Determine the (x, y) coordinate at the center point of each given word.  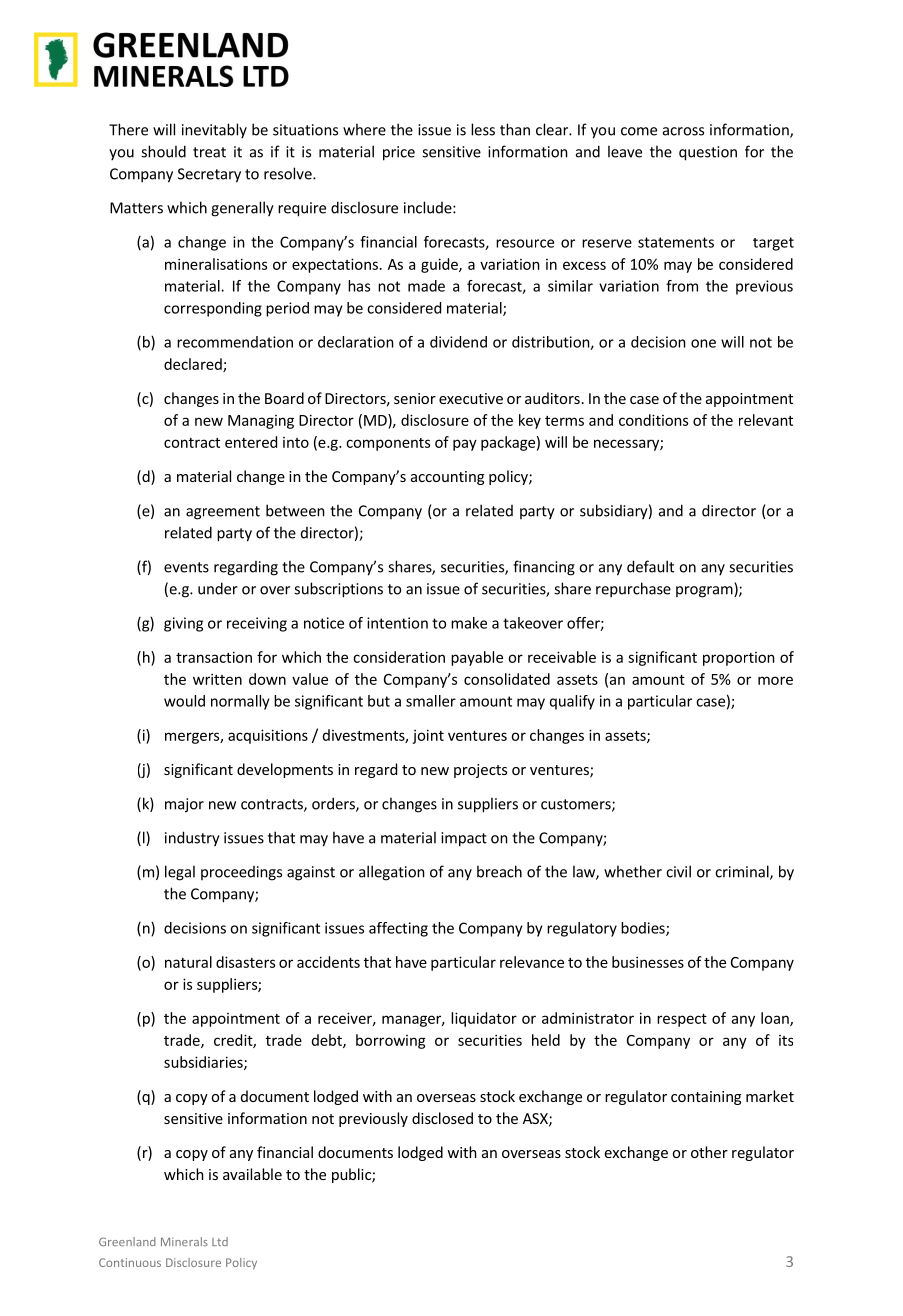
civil (678, 871)
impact (464, 839)
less (483, 129)
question (708, 153)
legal (180, 873)
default (650, 566)
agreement (223, 513)
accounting (447, 478)
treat (209, 152)
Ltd (220, 1241)
